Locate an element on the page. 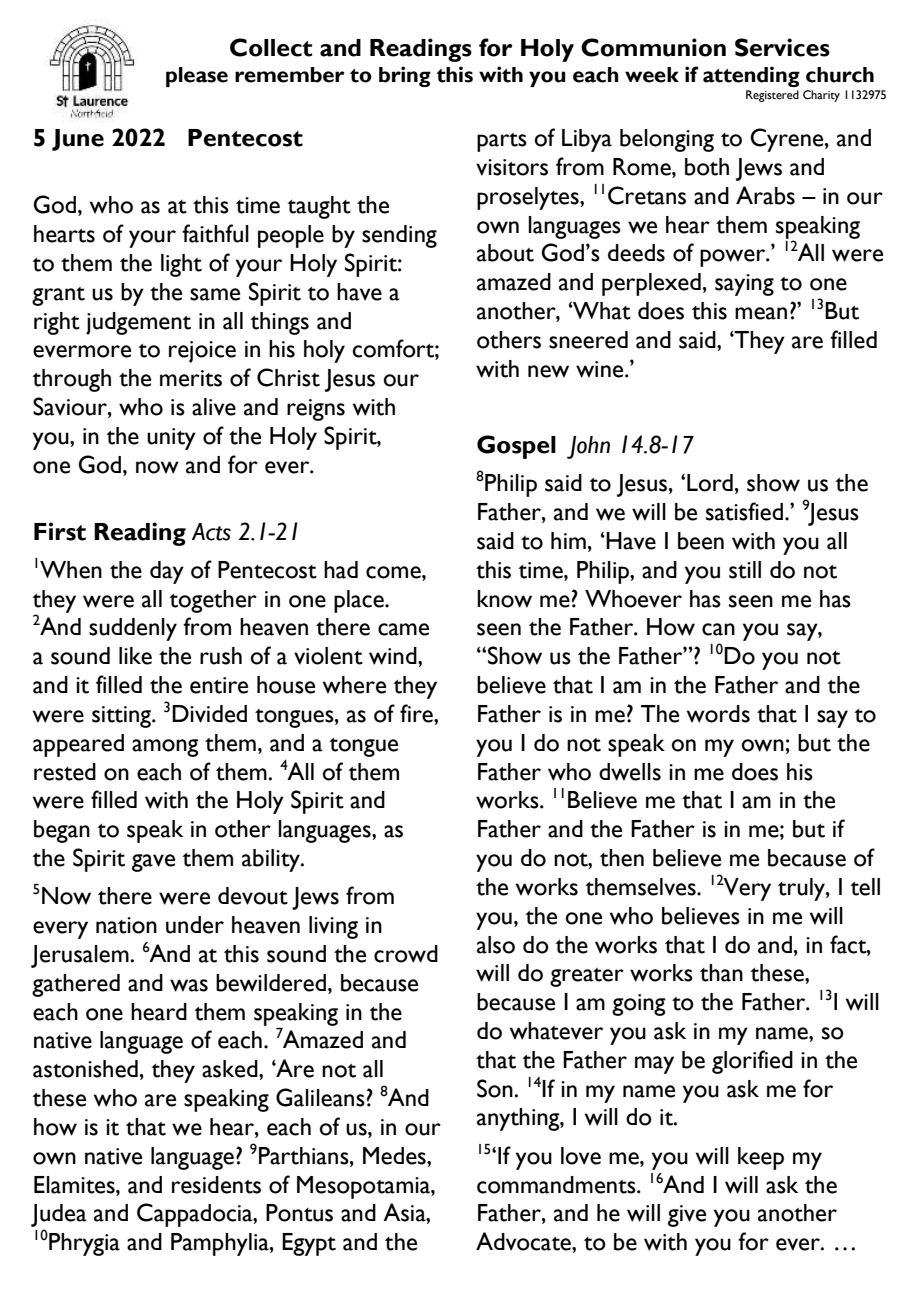  mean is located at coordinates (761, 313).
